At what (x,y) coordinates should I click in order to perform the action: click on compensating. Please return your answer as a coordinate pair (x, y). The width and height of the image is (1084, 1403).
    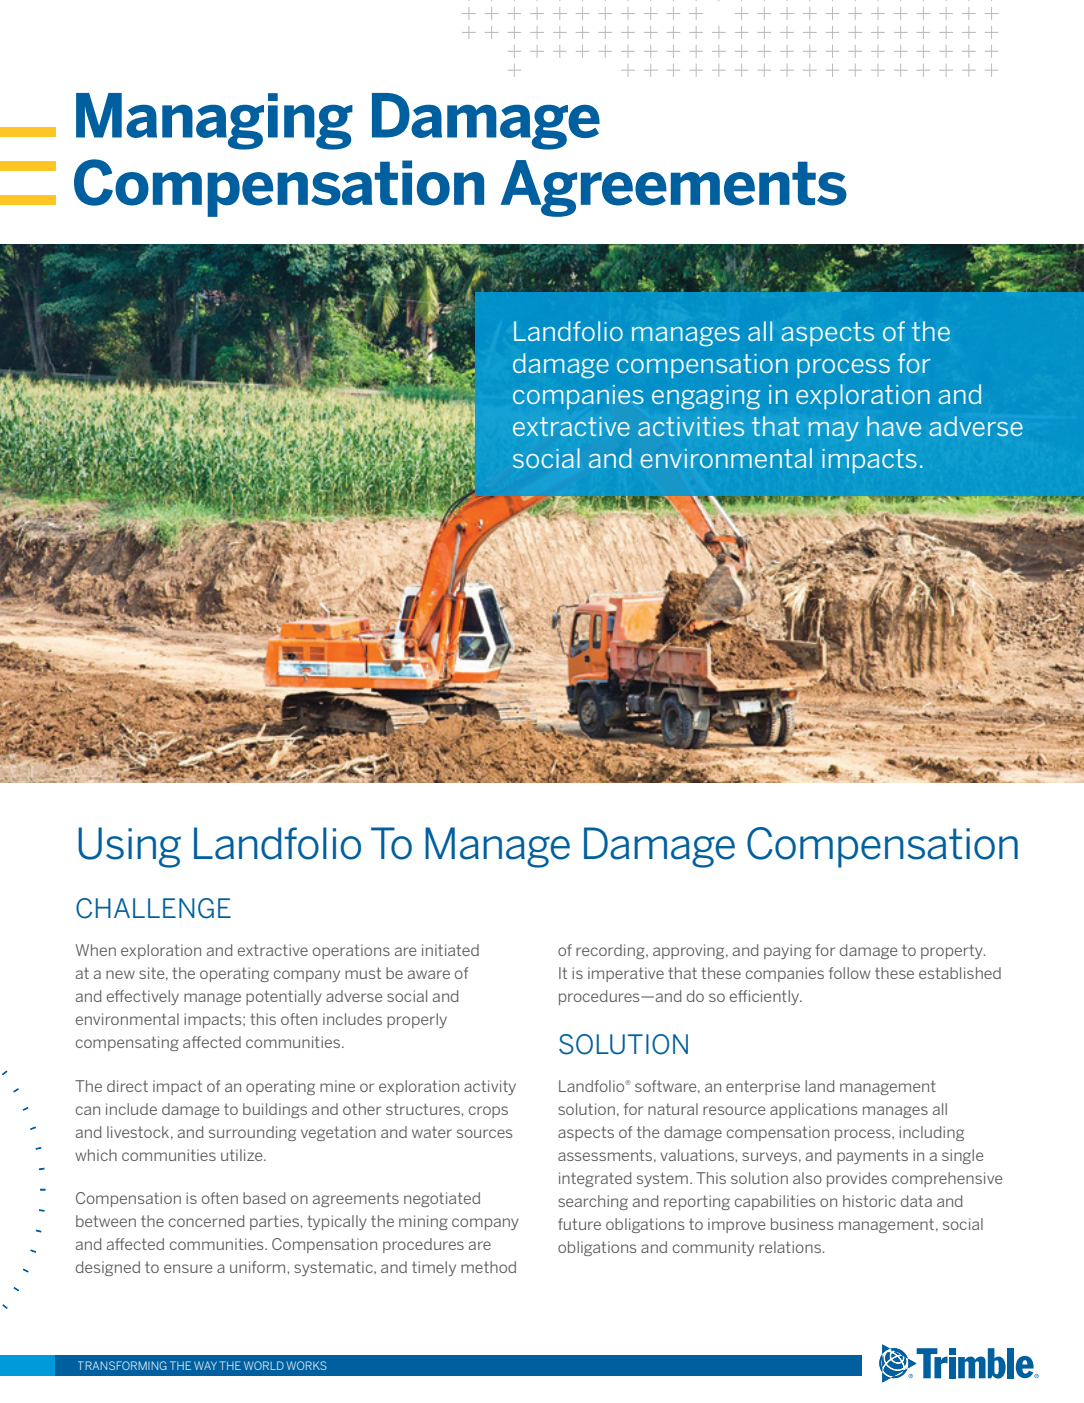
    Looking at the image, I should click on (127, 1043).
